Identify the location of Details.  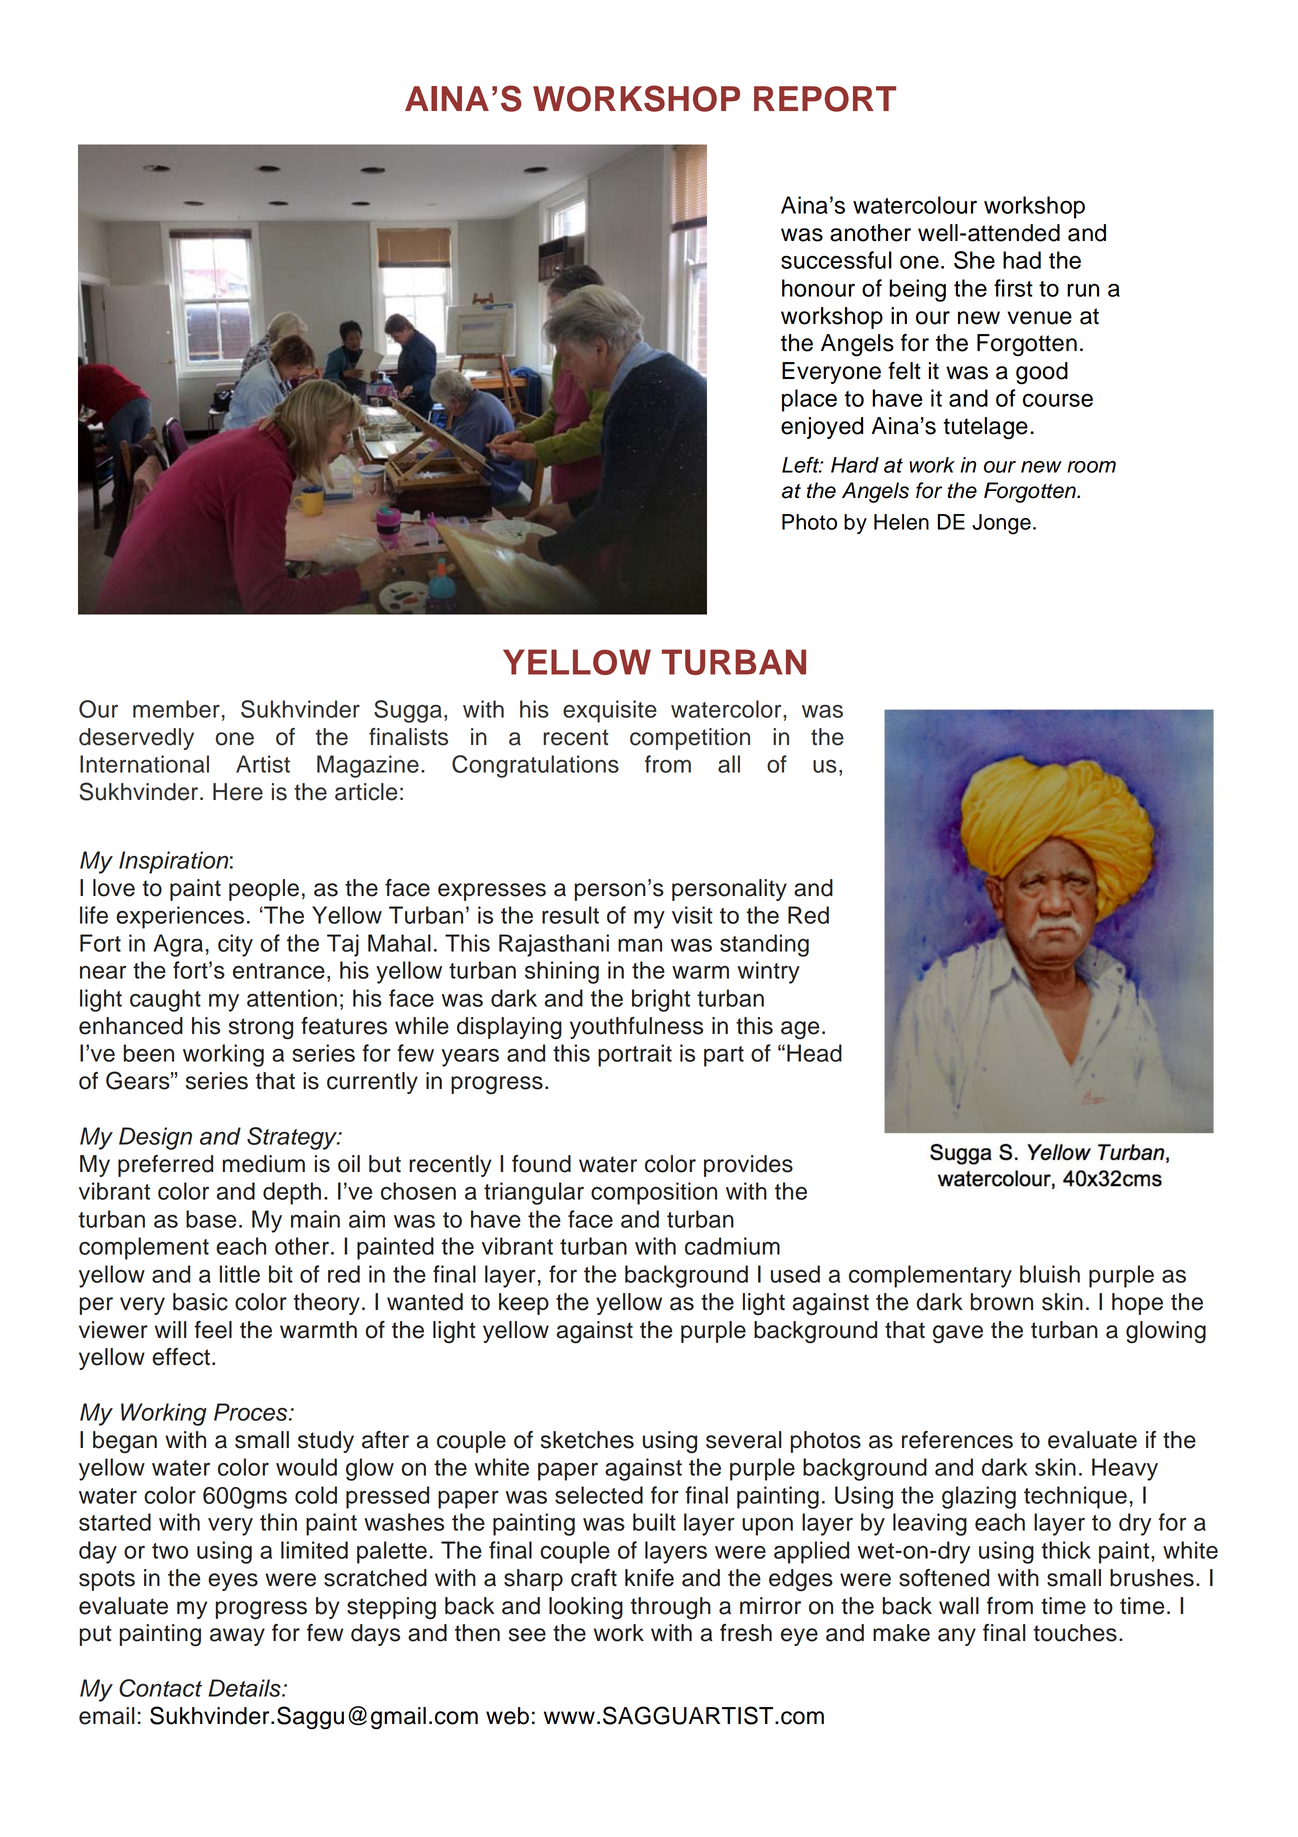
(245, 1688).
